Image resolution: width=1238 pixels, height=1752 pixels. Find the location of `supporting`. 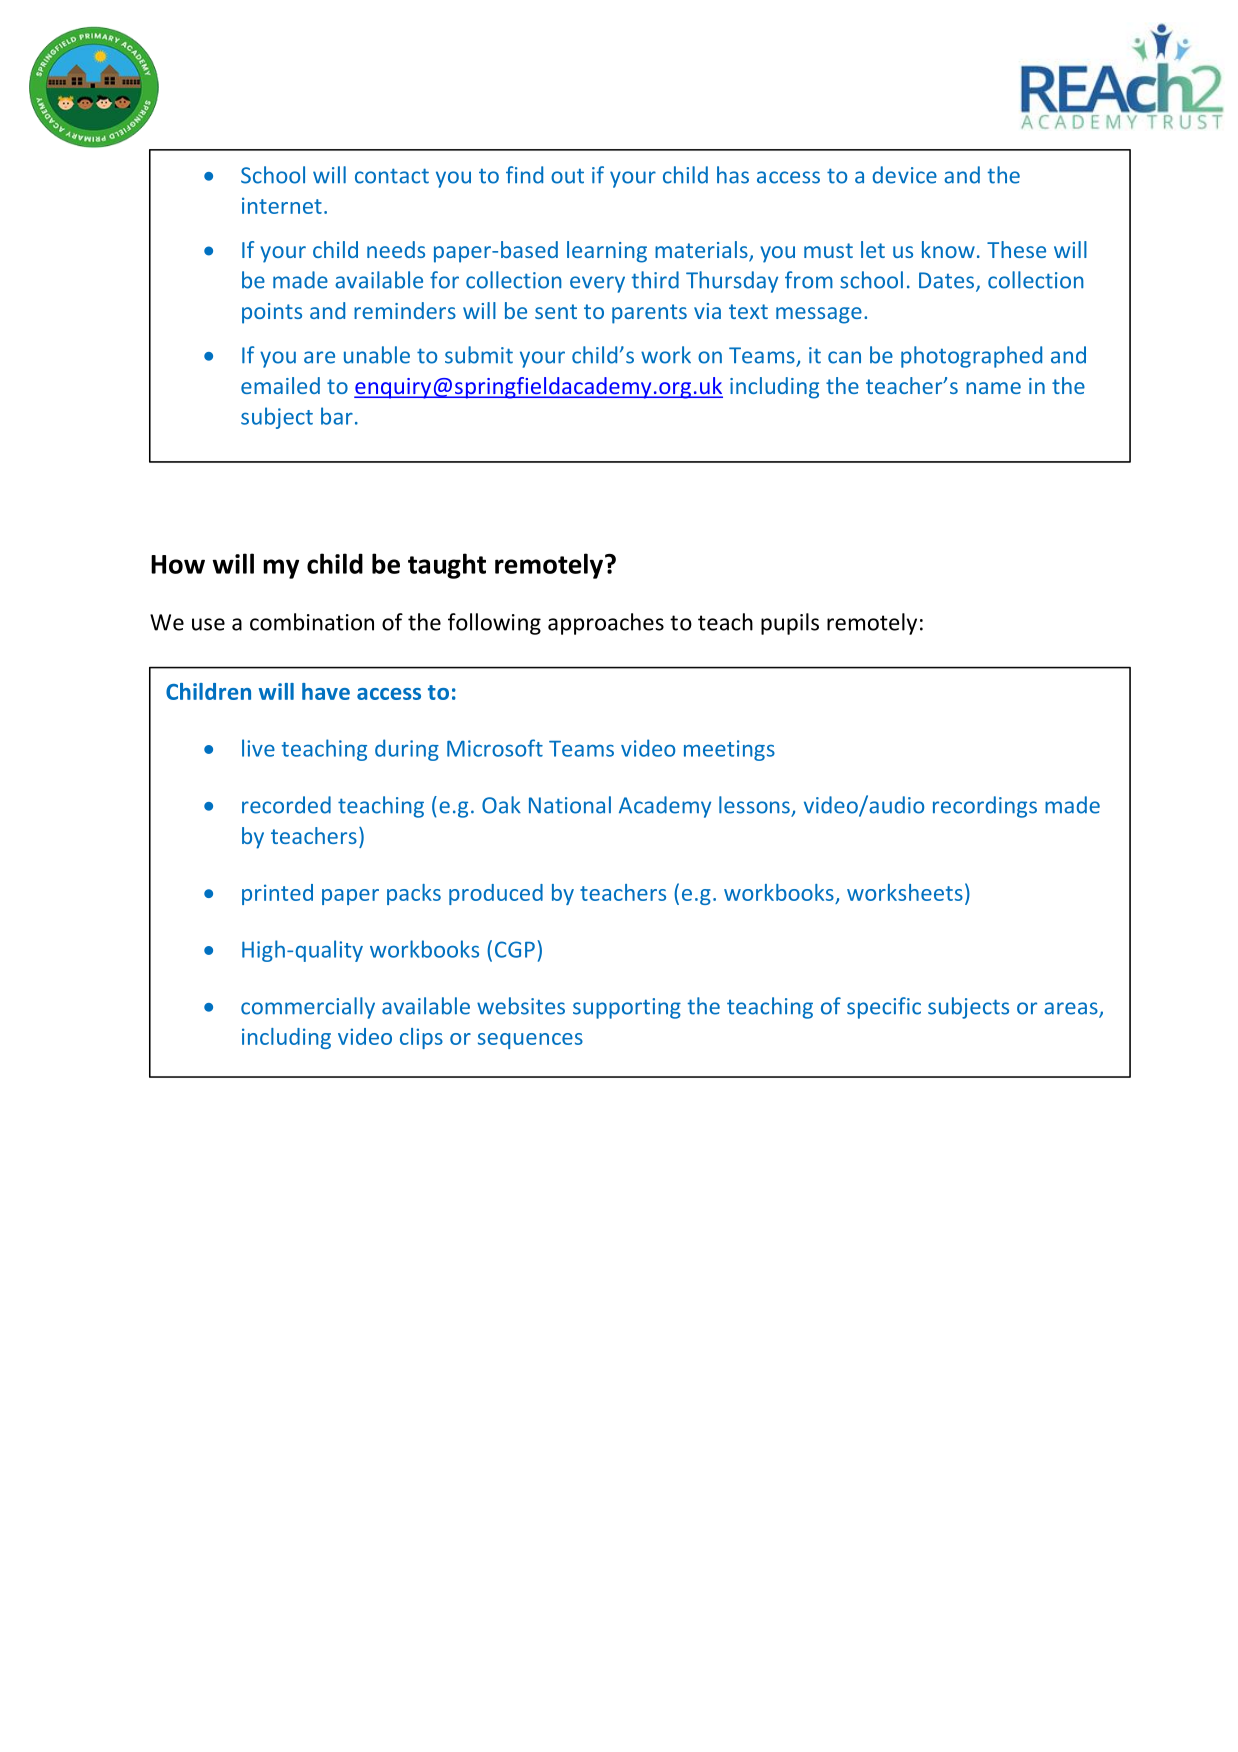

supporting is located at coordinates (627, 1008).
